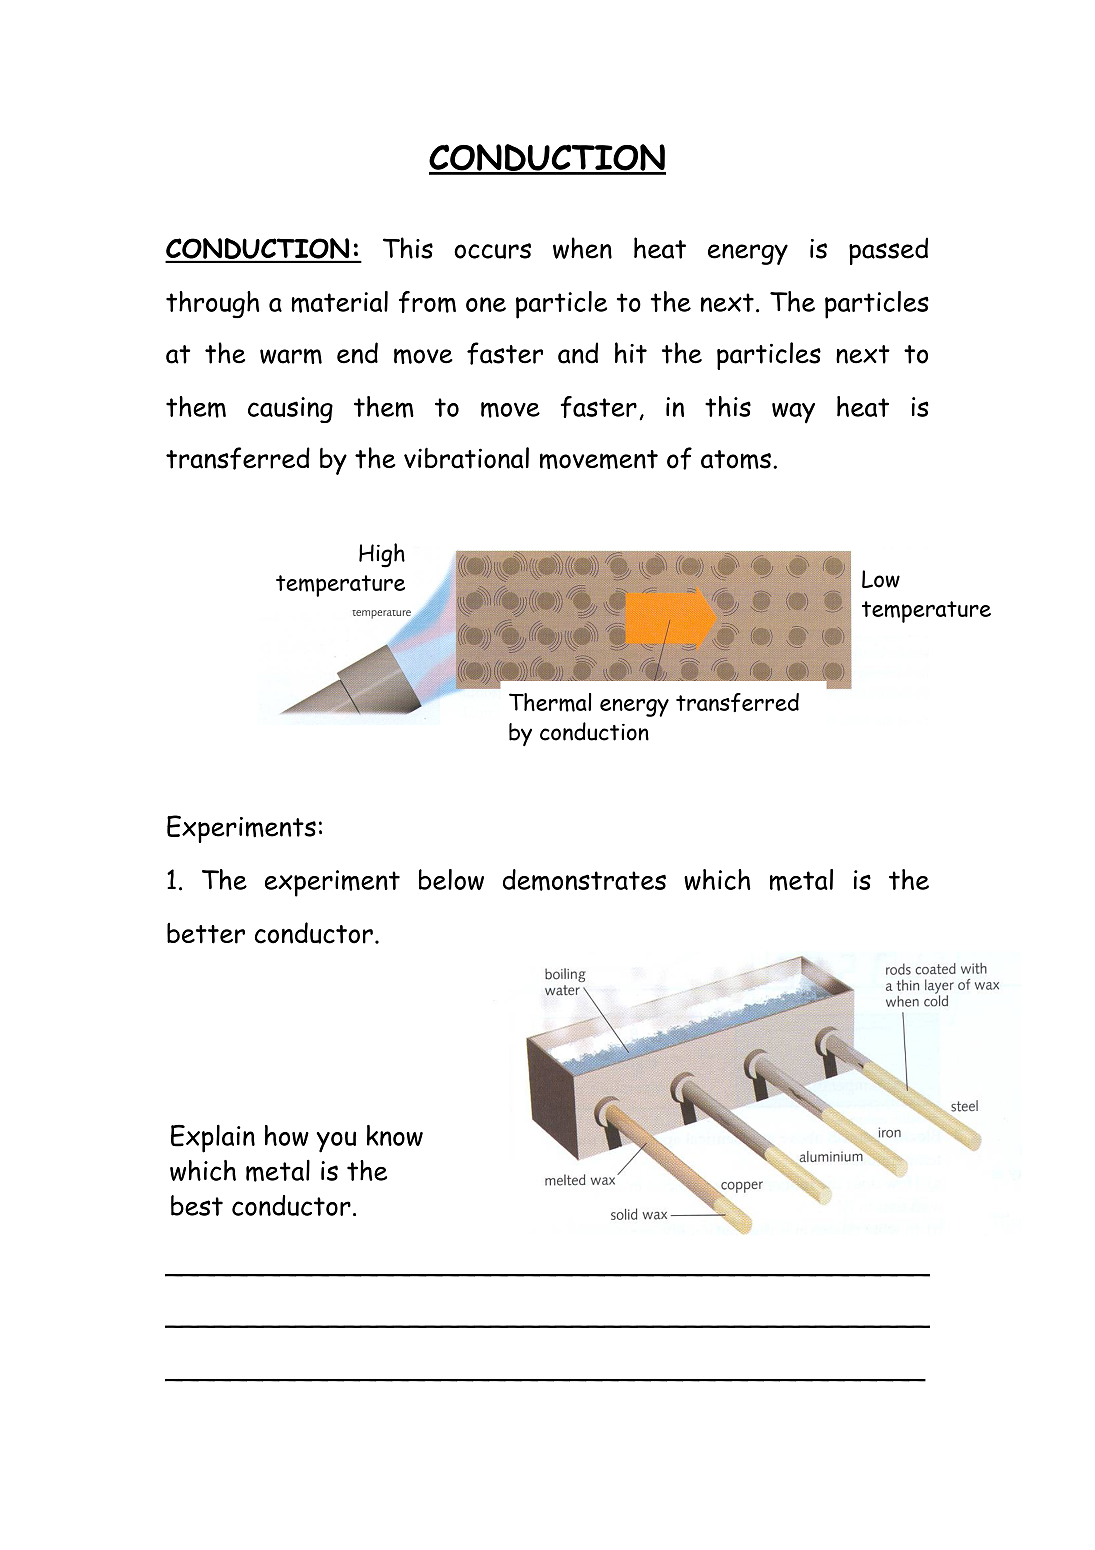 This image has height=1550, width=1095. What do you see at coordinates (382, 555) in the image?
I see `High` at bounding box center [382, 555].
